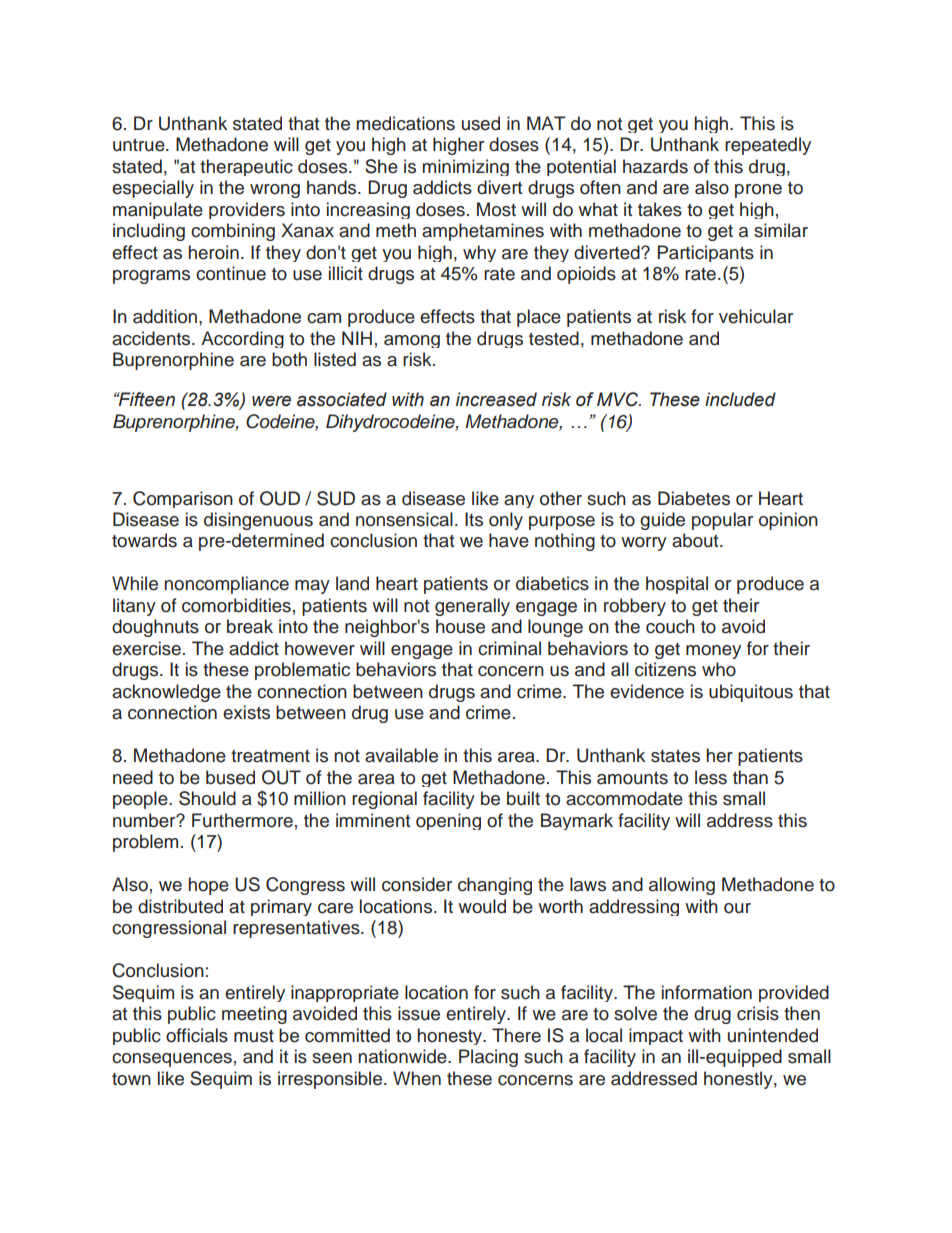 The width and height of the screenshot is (952, 1233). Describe the element at coordinates (246, 167) in the screenshot. I see `therapeutic` at that location.
